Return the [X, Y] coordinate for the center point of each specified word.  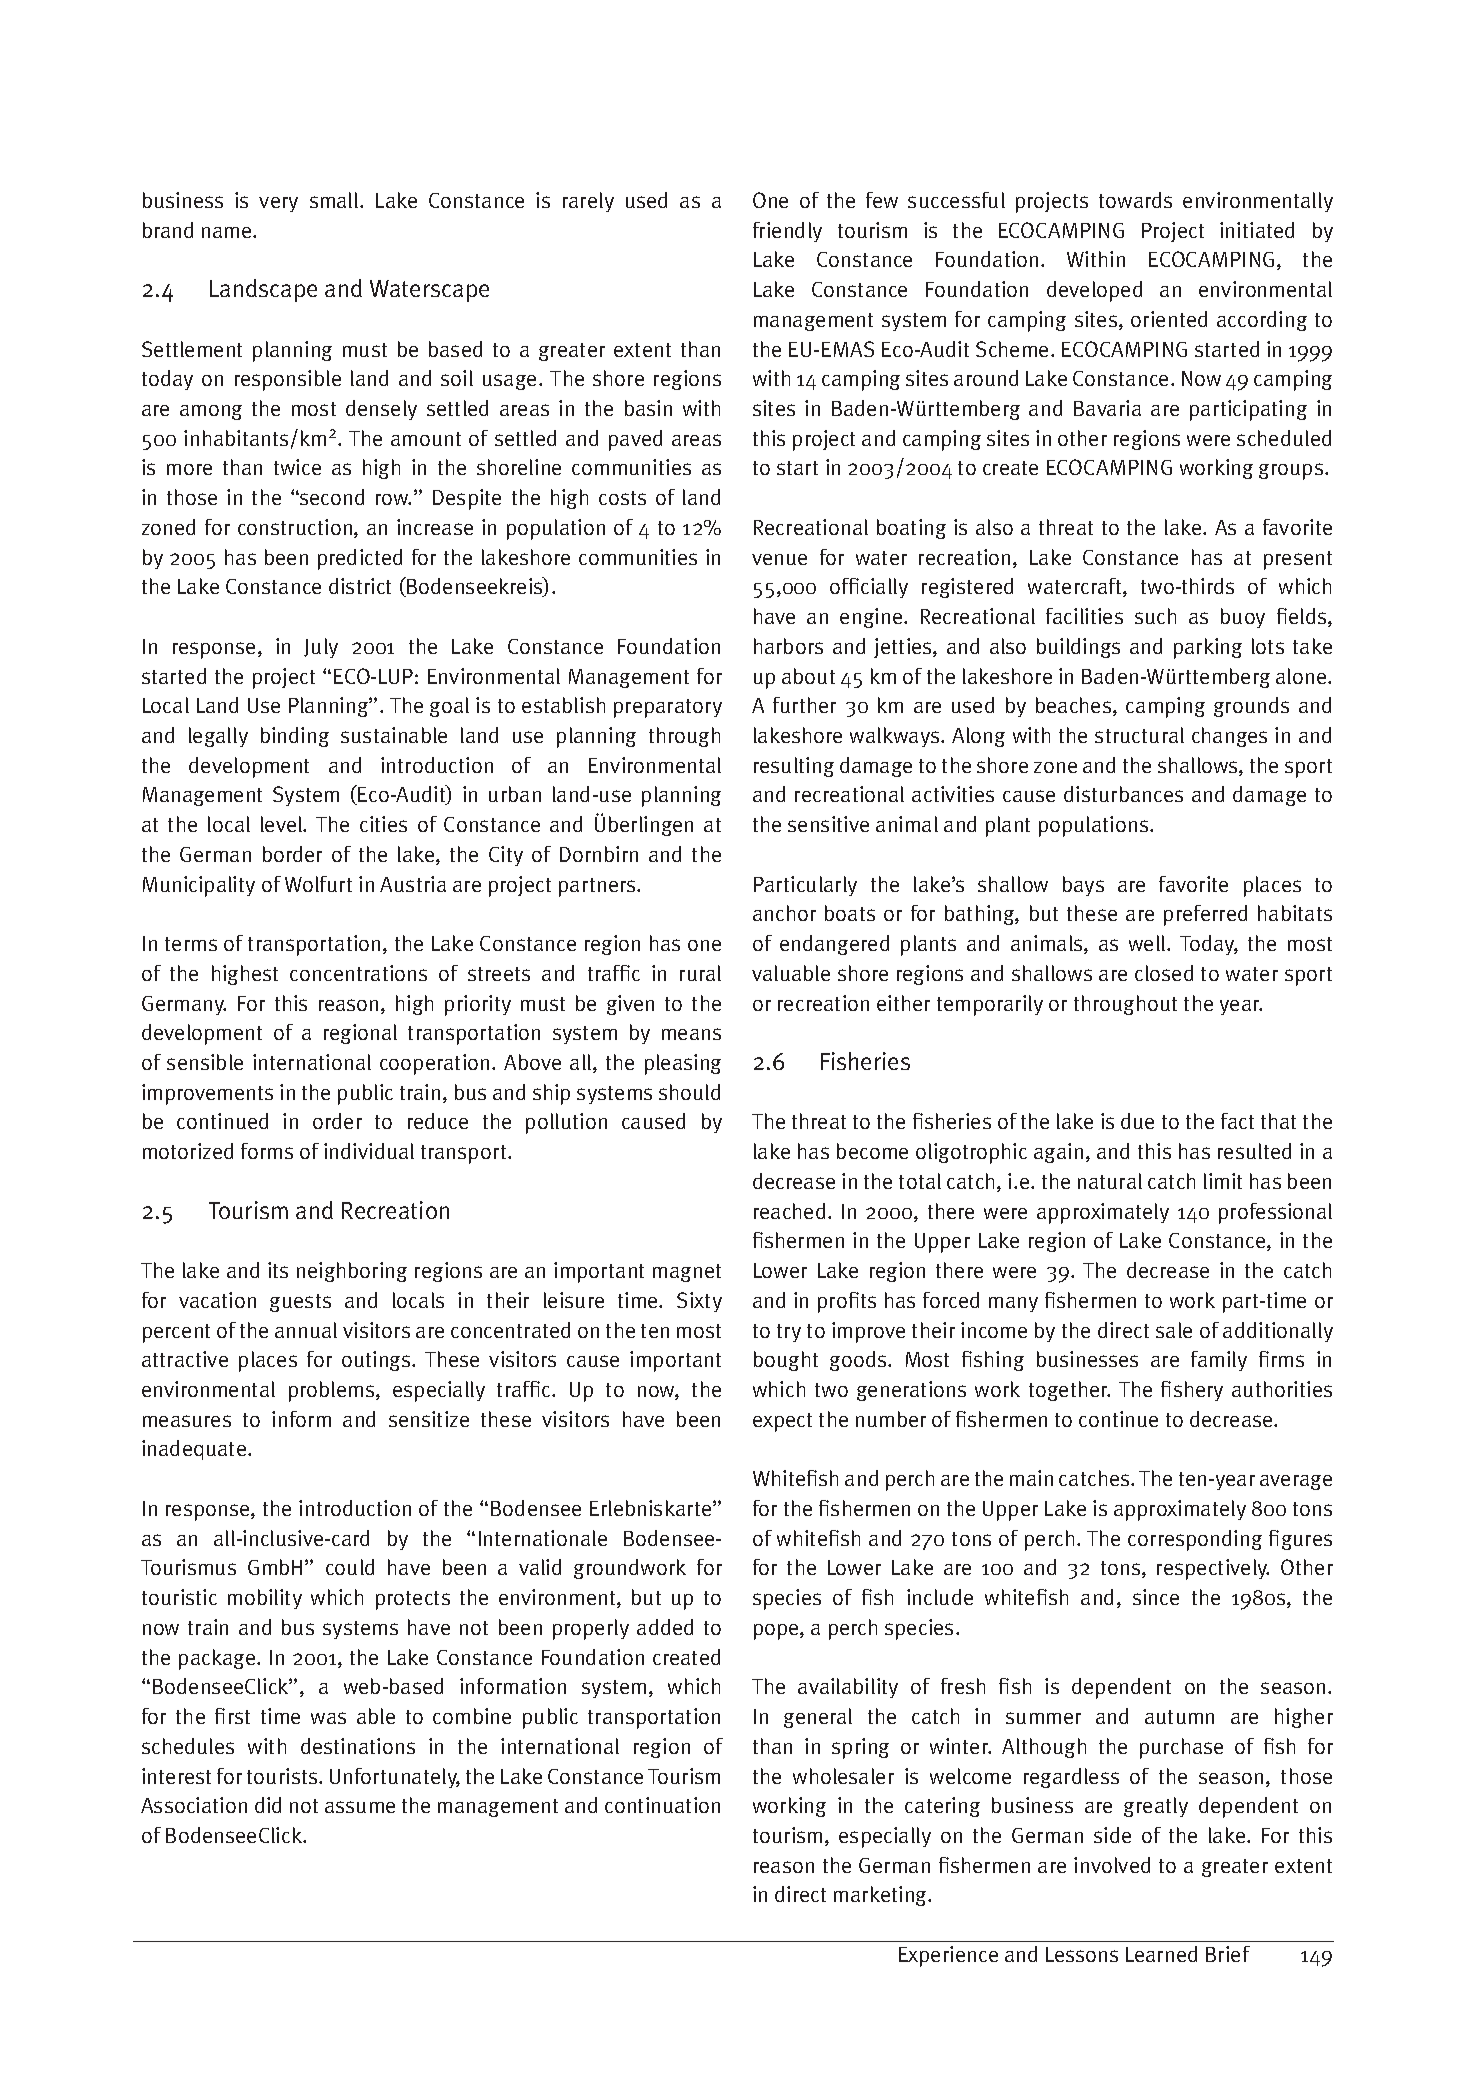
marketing [882, 1896]
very [278, 204]
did [268, 1805]
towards [1135, 200]
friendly [787, 232]
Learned [1161, 1954]
